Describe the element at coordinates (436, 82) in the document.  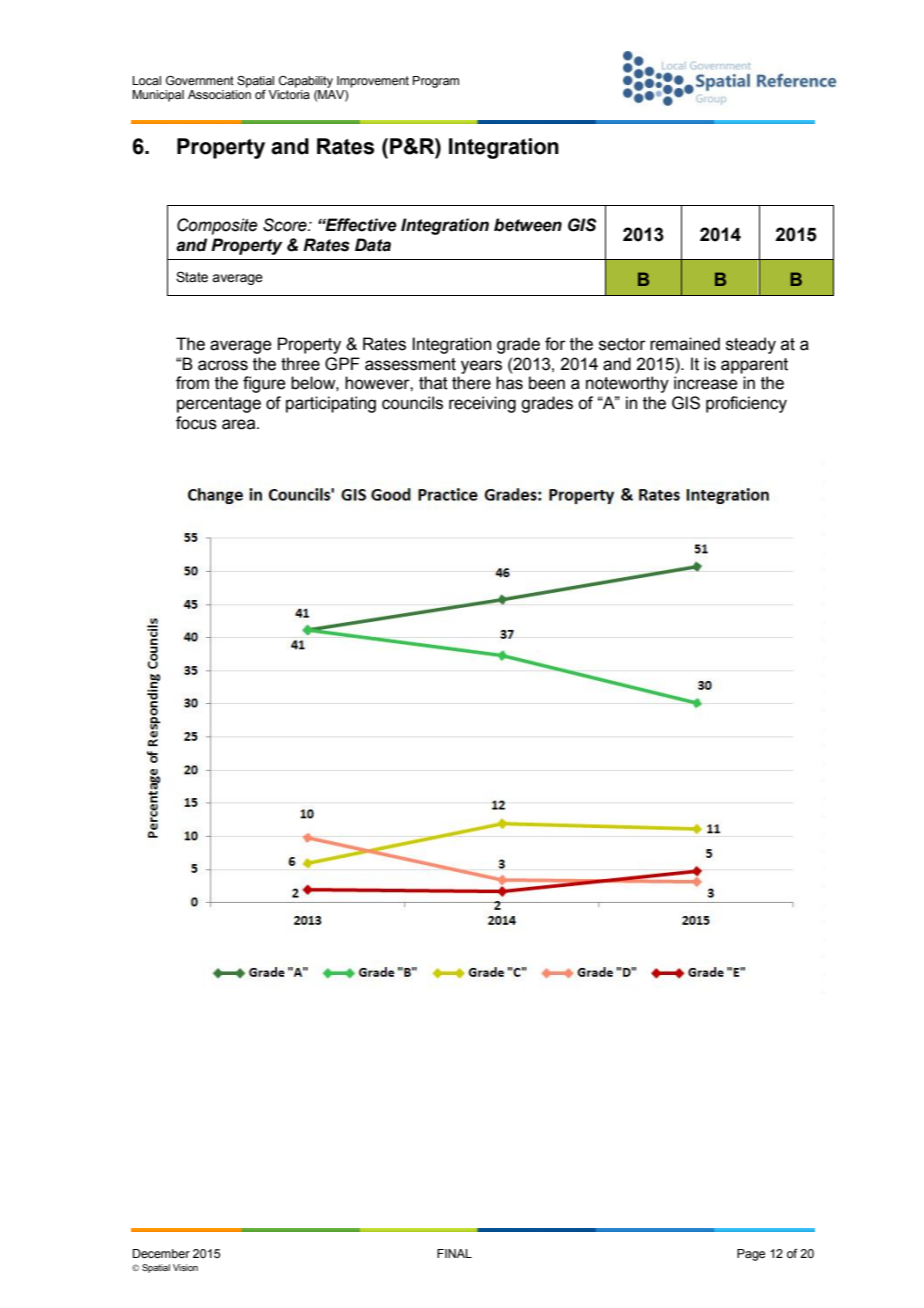
I see `Program` at that location.
